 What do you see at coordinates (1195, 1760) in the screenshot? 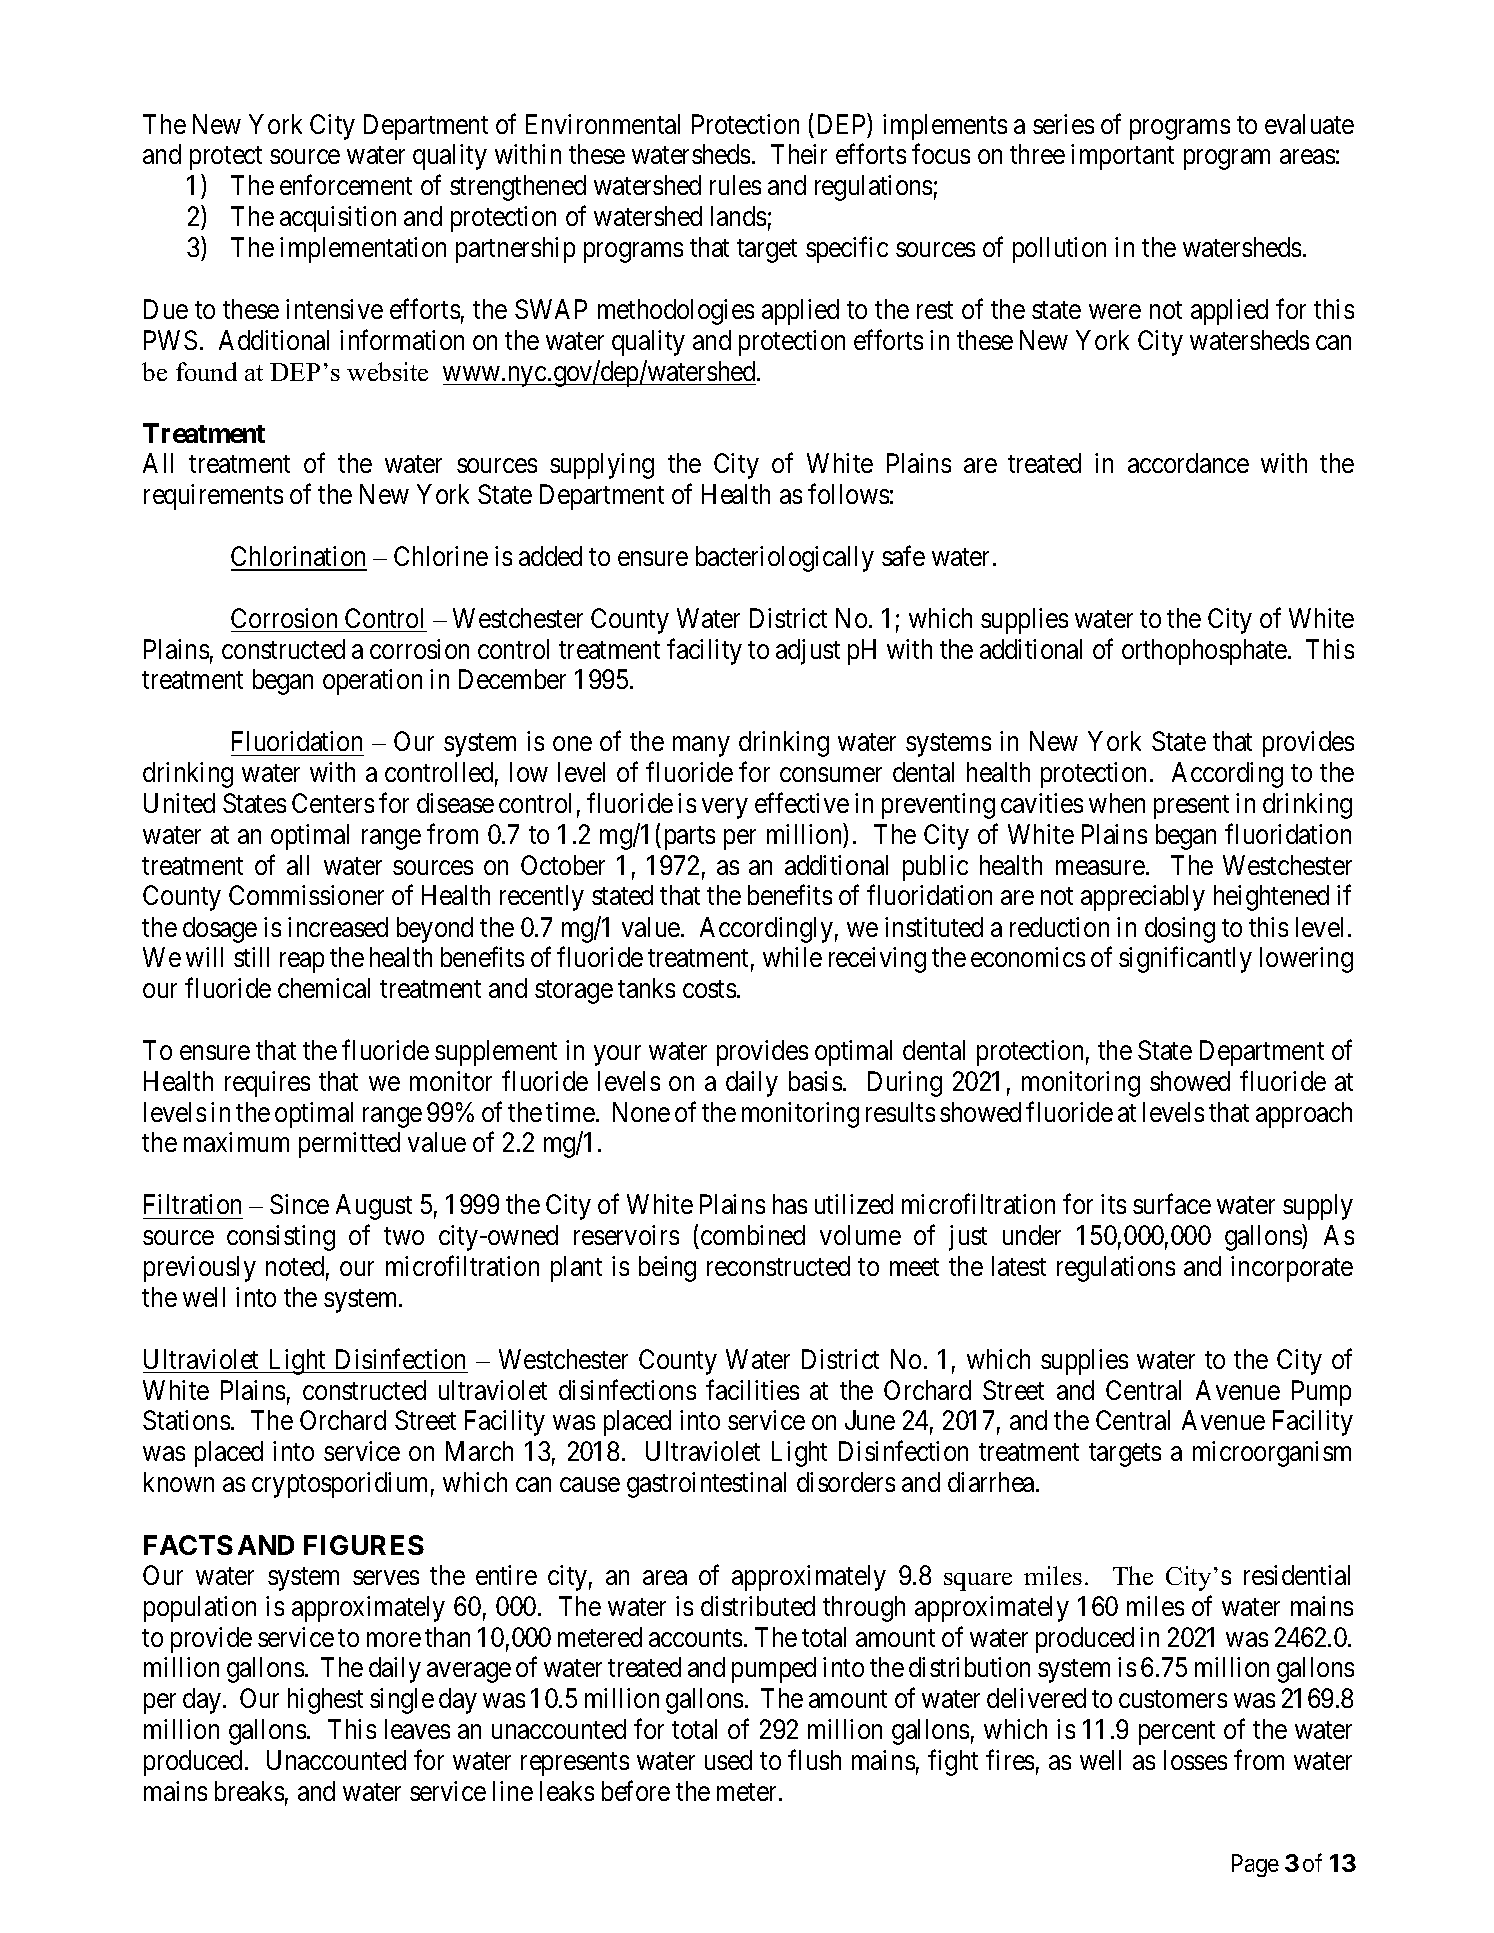
I see `losses` at bounding box center [1195, 1760].
